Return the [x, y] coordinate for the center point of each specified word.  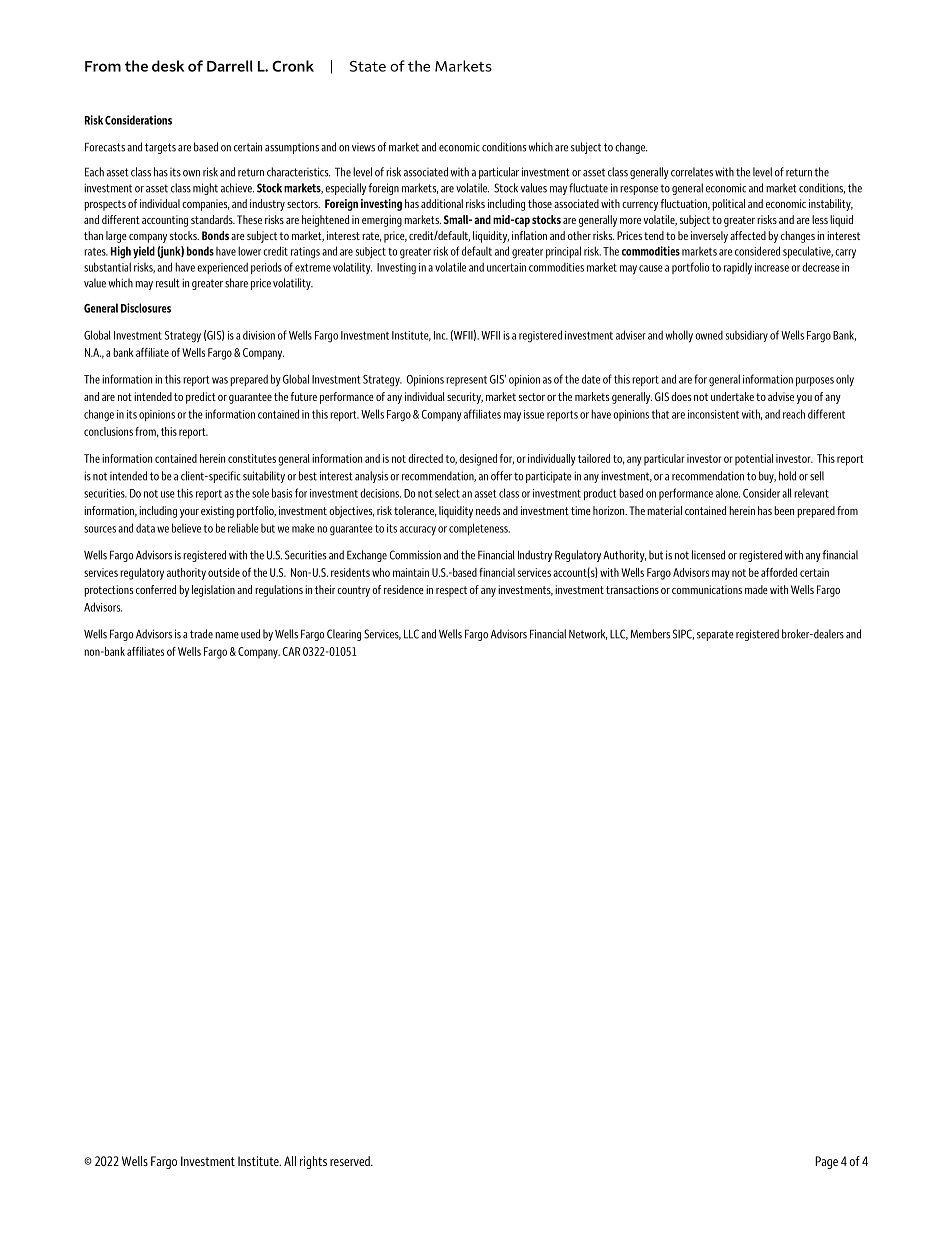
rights [313, 1162]
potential [754, 460]
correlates [692, 172]
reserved [351, 1161]
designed [478, 460]
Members [650, 634]
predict [201, 398]
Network [588, 634]
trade [201, 634]
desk [168, 66]
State [367, 66]
